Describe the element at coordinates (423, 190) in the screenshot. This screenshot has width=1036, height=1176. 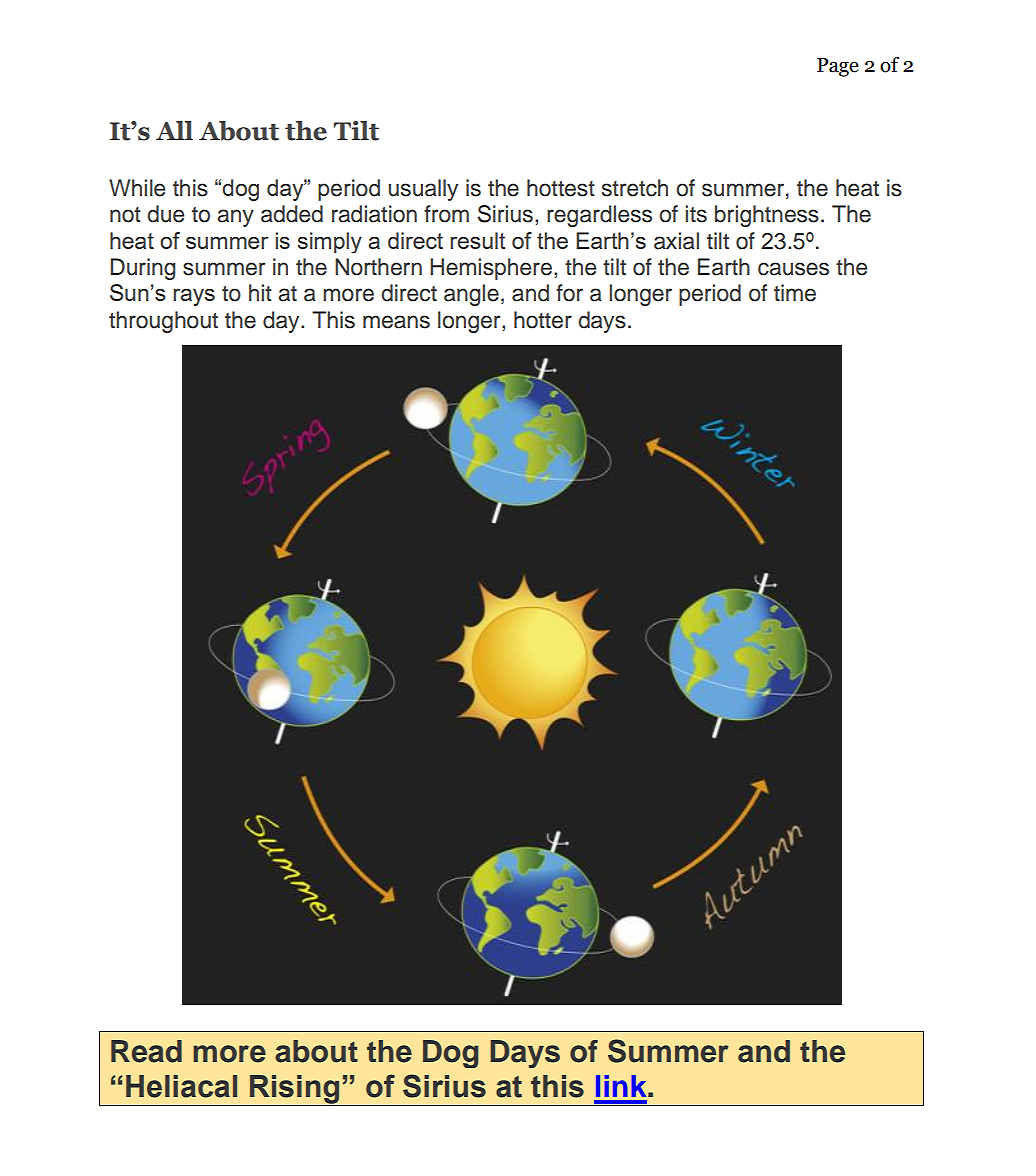
I see `usually` at that location.
